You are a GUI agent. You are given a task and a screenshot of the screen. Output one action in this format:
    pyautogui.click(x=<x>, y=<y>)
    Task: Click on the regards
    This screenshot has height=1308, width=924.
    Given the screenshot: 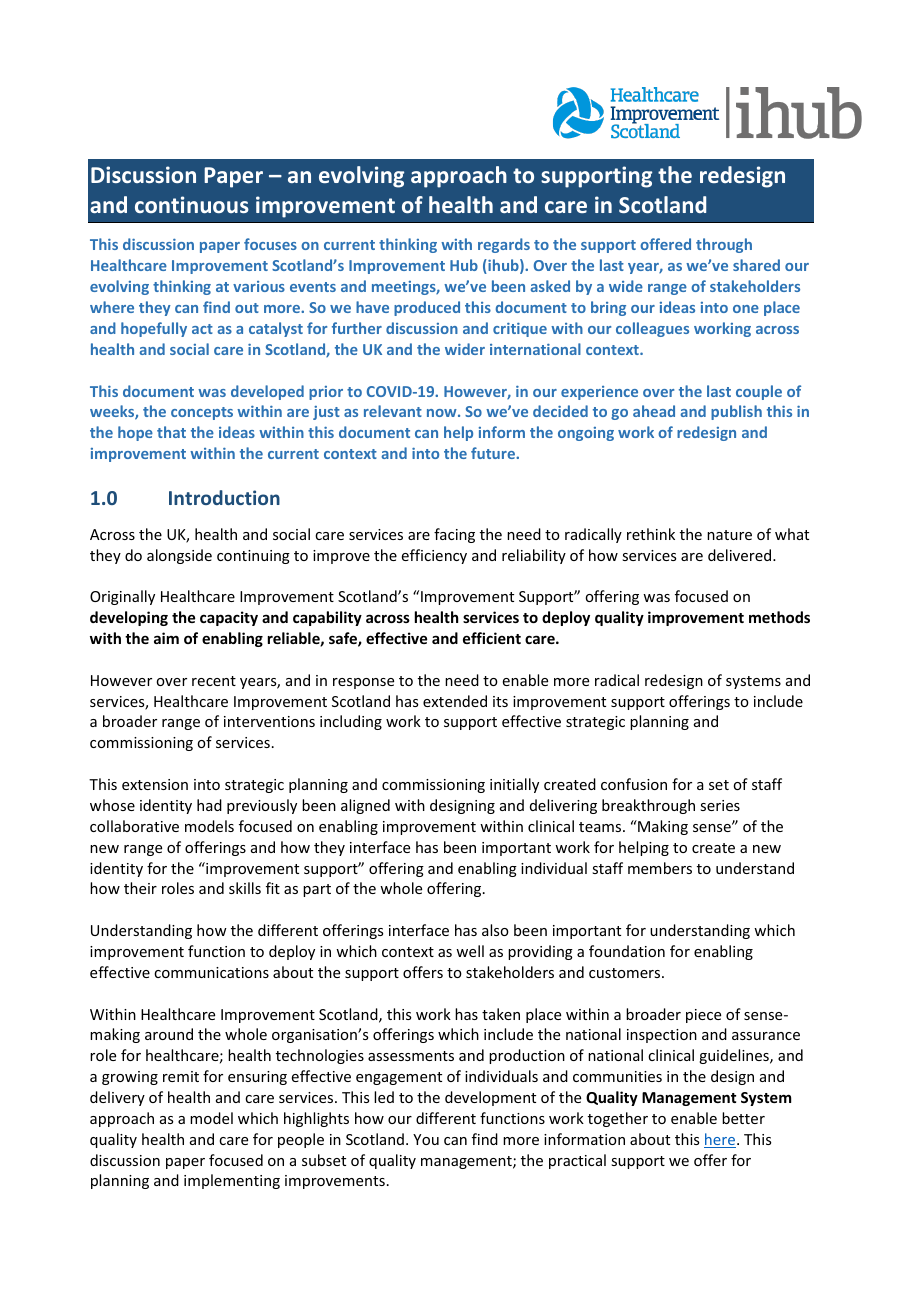 What is the action you would take?
    pyautogui.click(x=504, y=245)
